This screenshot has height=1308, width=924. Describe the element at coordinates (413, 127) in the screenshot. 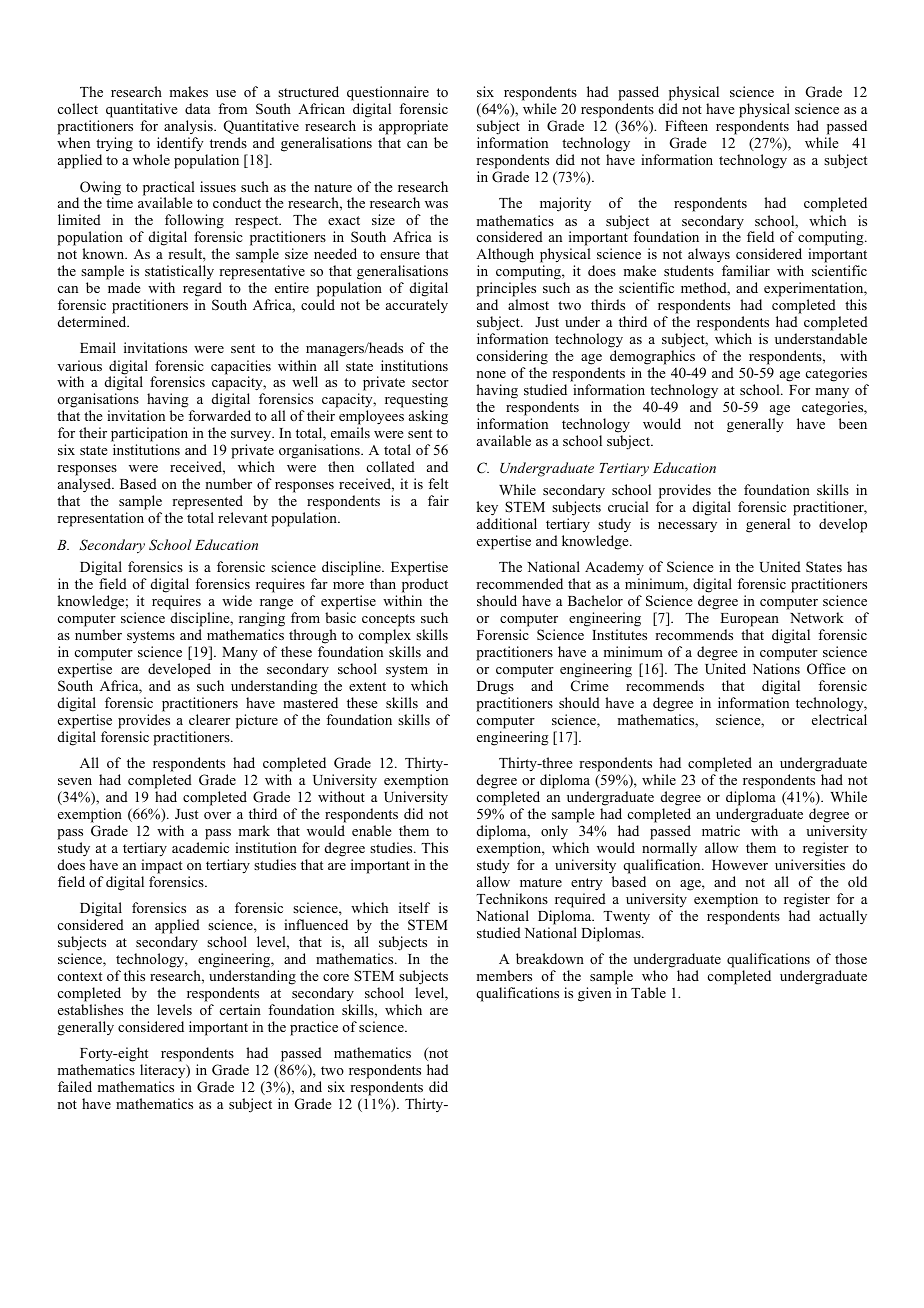

I see `appropriate` at that location.
